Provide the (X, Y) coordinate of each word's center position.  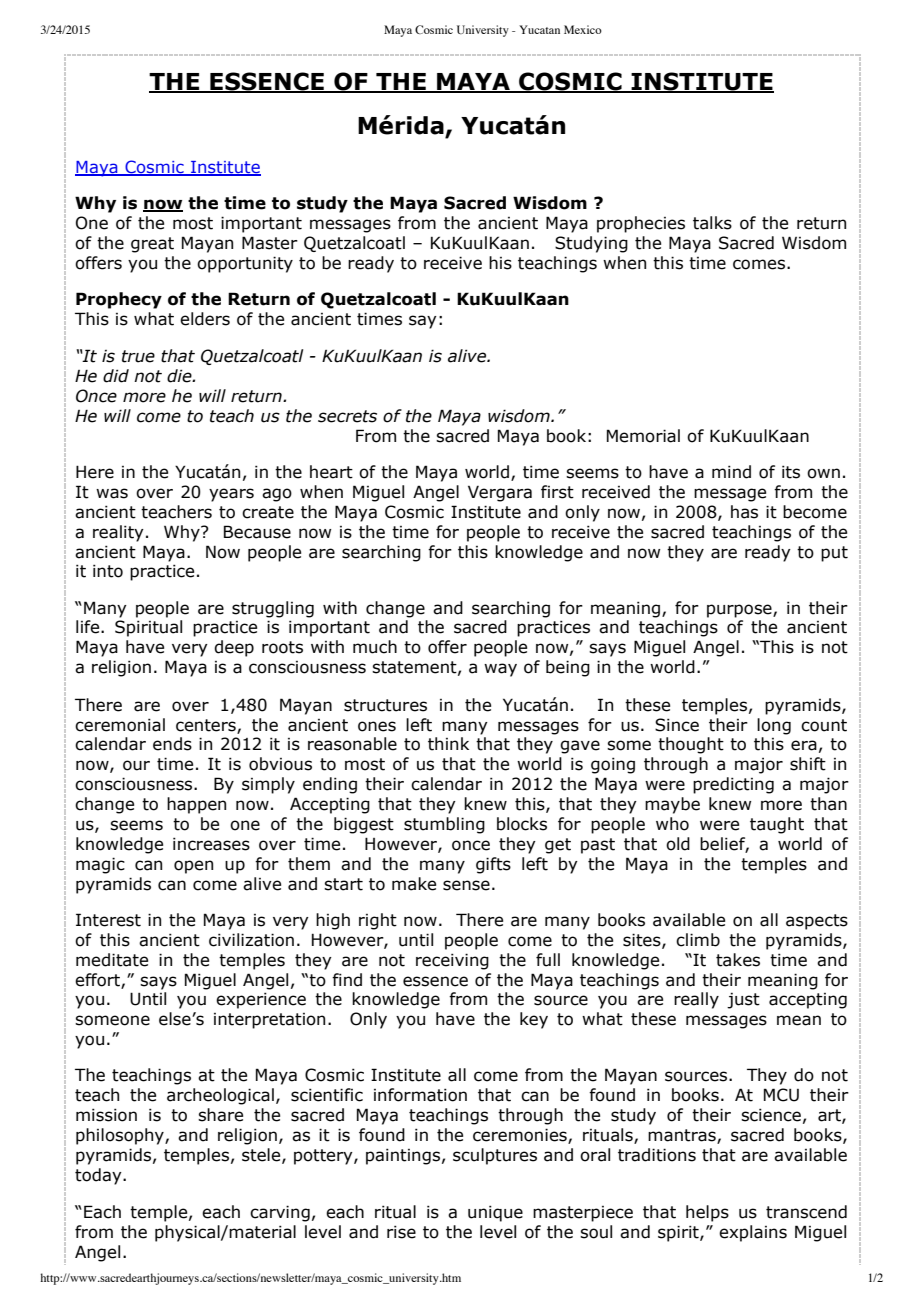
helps (707, 1213)
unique (495, 1213)
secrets (347, 416)
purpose (740, 611)
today (99, 1176)
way (500, 670)
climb (698, 940)
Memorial (643, 436)
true (138, 356)
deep (234, 648)
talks (712, 223)
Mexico (583, 29)
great (152, 245)
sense (466, 885)
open (193, 867)
